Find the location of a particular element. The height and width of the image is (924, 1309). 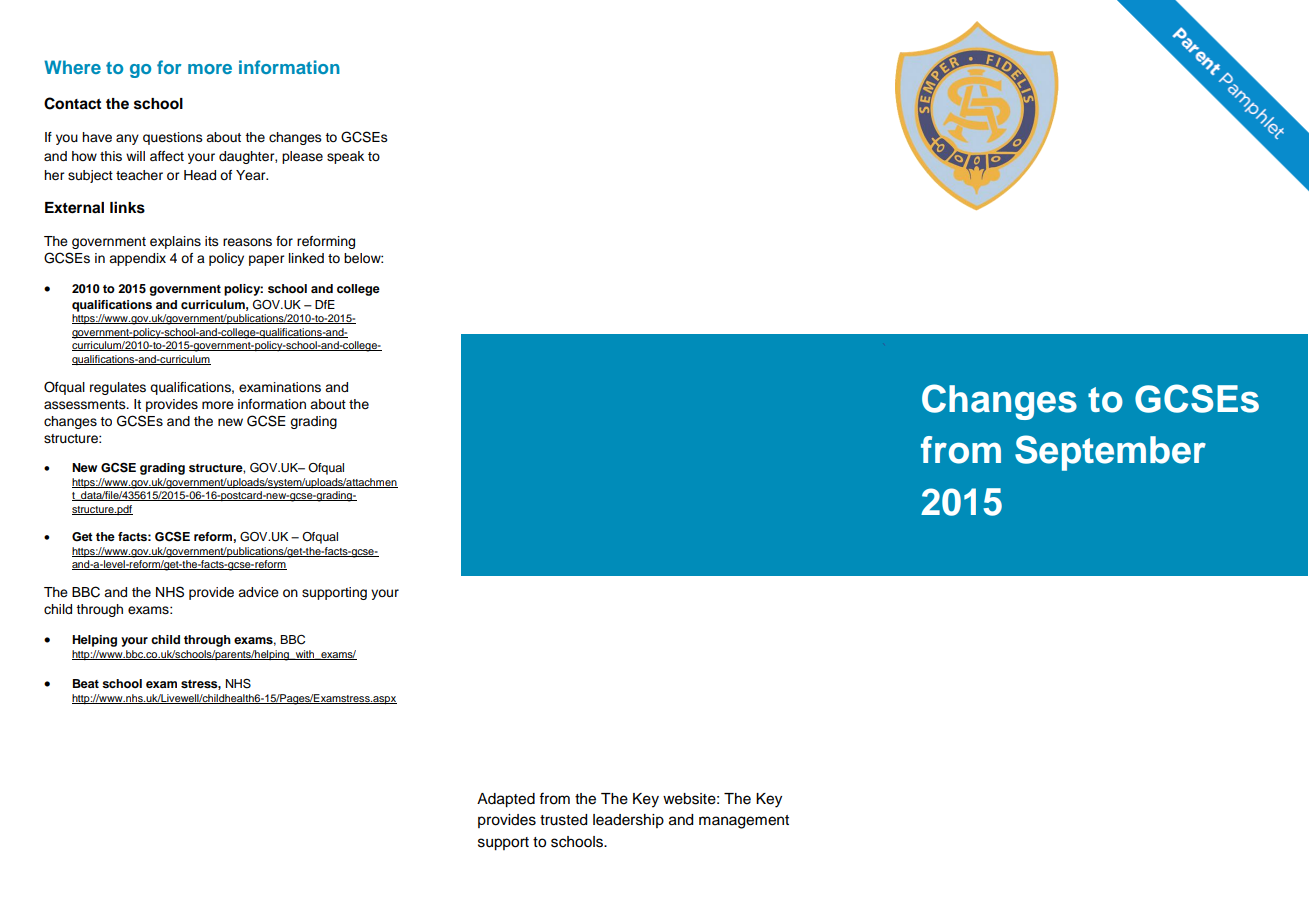

assessments is located at coordinates (86, 405).
